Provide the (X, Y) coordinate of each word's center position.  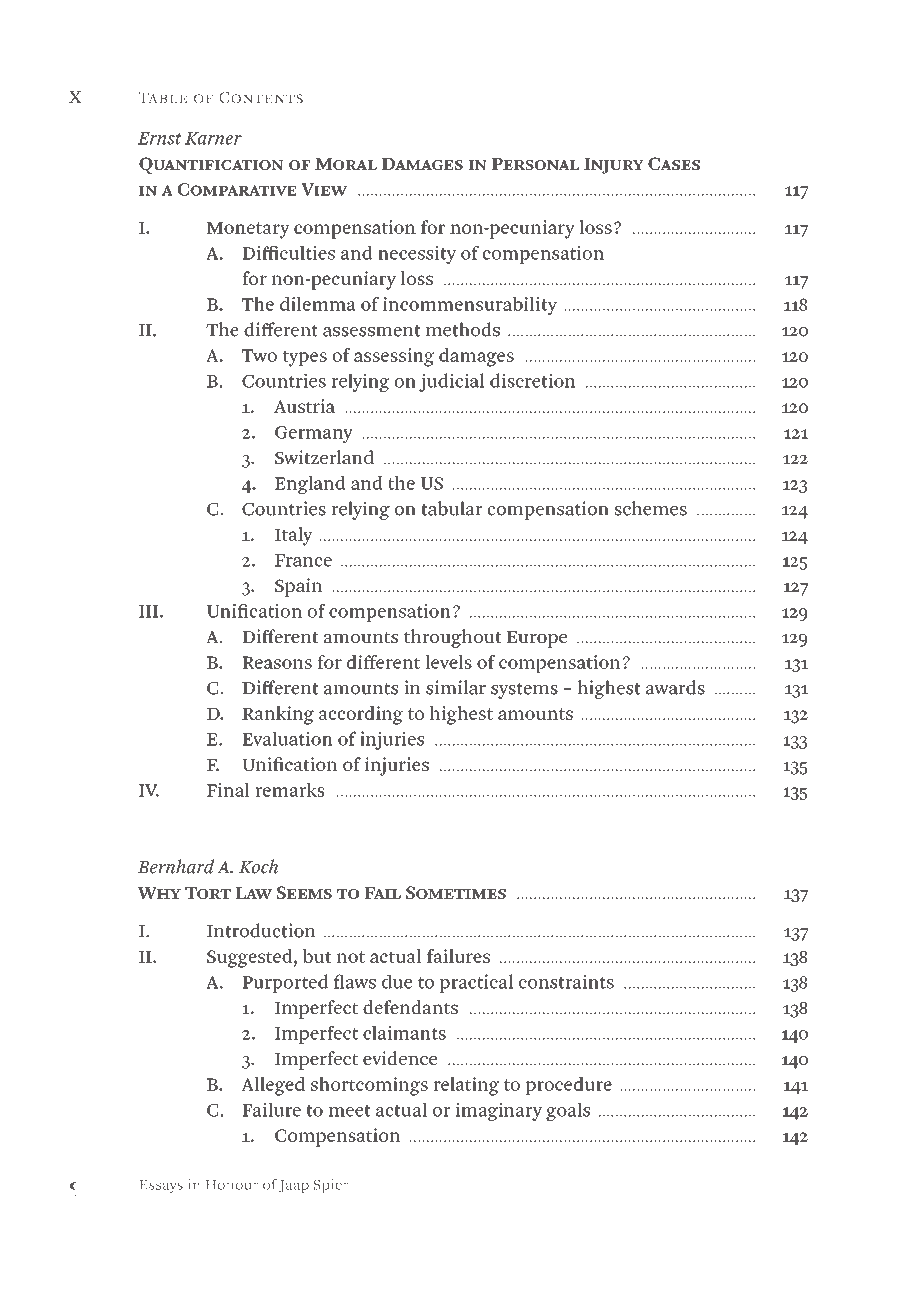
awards (675, 687)
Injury (614, 166)
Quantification (211, 165)
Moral (346, 164)
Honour (232, 1185)
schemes (651, 508)
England (310, 485)
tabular (451, 508)
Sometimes (456, 892)
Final (228, 790)
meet (350, 1111)
